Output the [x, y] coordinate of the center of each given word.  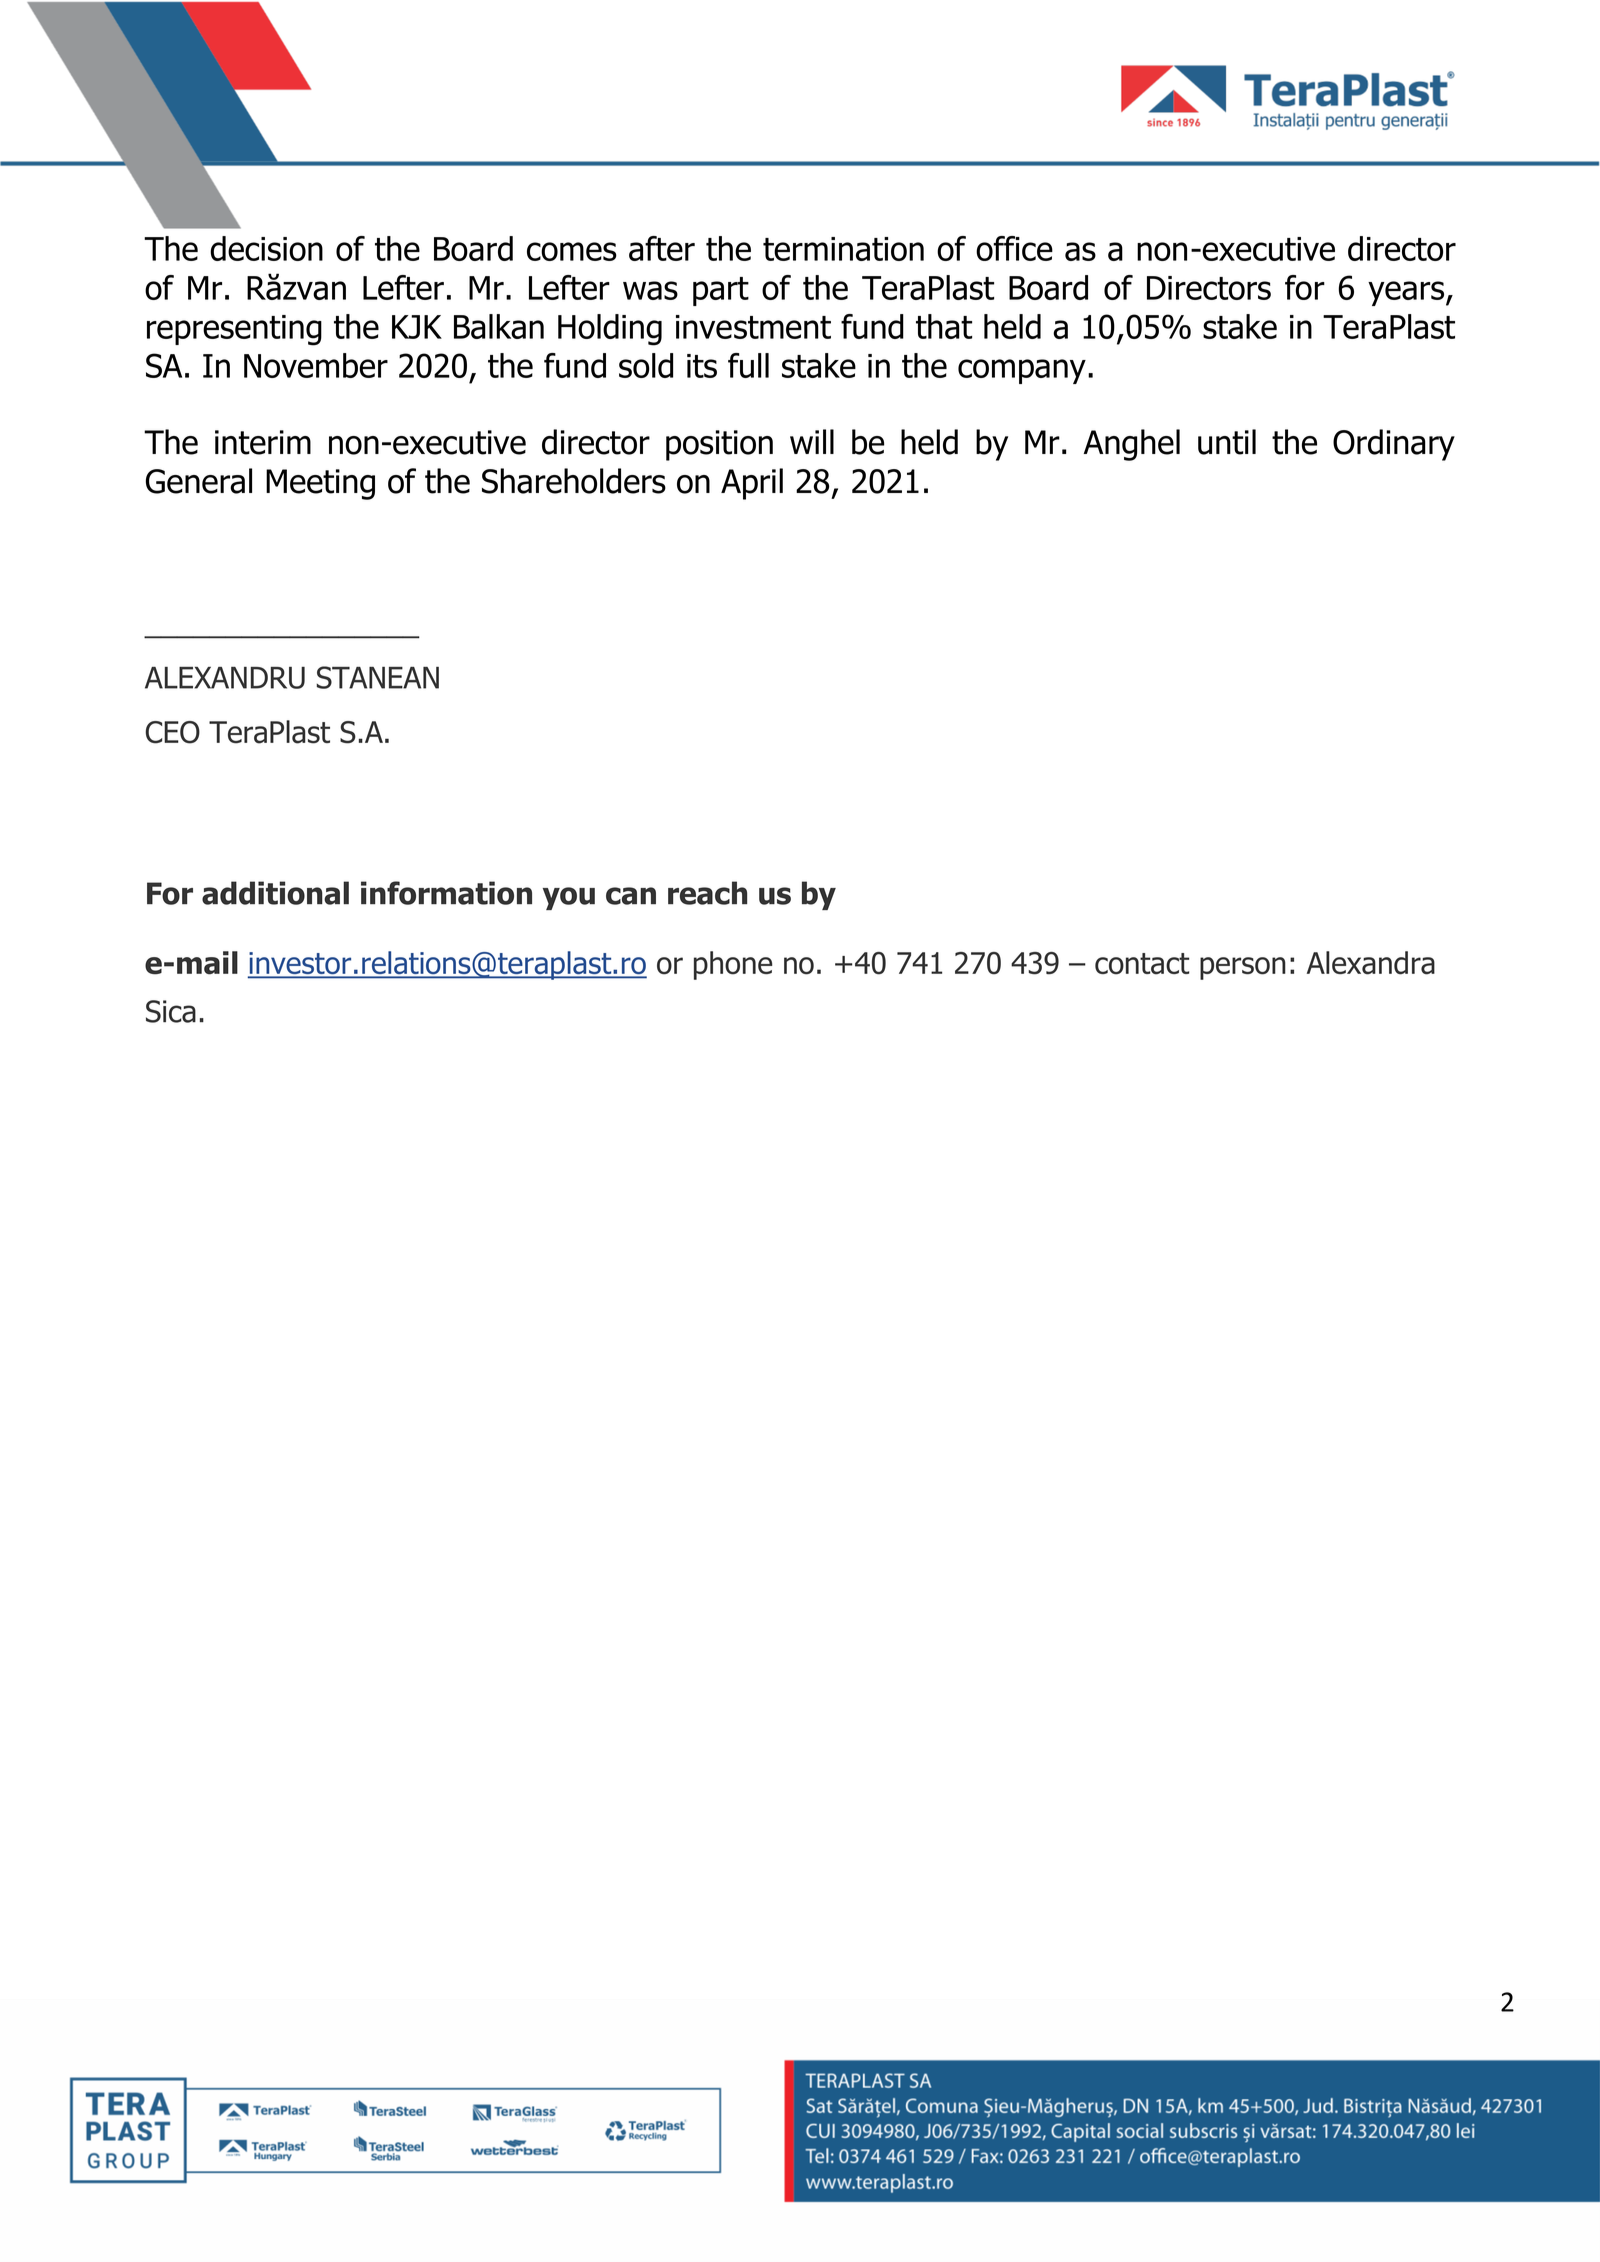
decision [266, 248]
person [1243, 968]
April [752, 484]
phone [733, 965]
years [1407, 293]
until [1227, 442]
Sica [171, 1011]
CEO [173, 732]
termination [843, 249]
